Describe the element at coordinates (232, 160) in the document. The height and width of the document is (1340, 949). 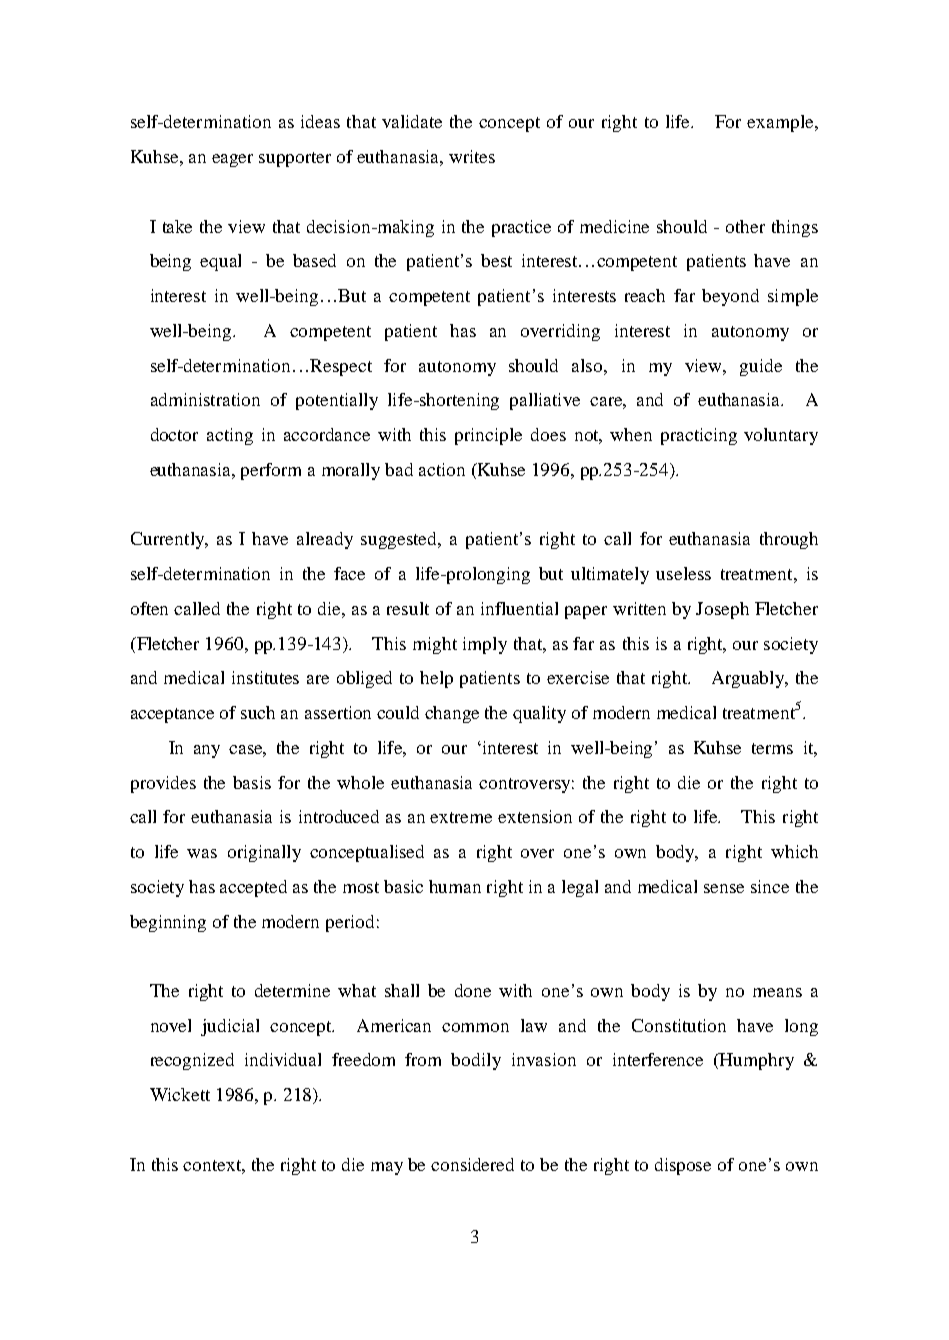
I see `eager` at that location.
